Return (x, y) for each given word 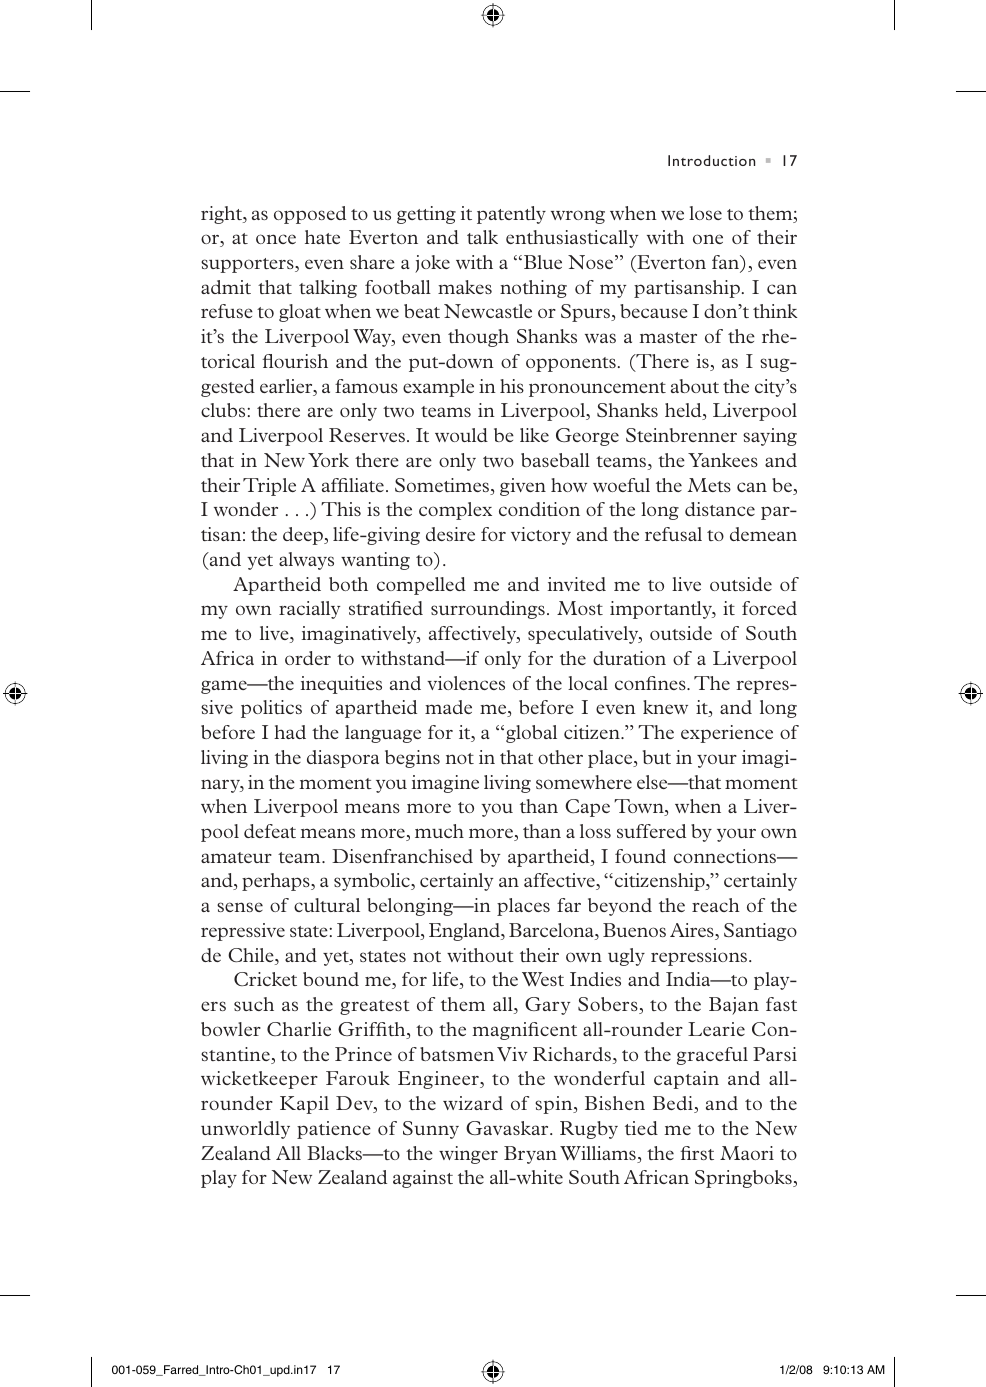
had (290, 732)
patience (334, 1130)
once (276, 239)
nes (673, 685)
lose (705, 213)
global (531, 734)
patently (511, 215)
